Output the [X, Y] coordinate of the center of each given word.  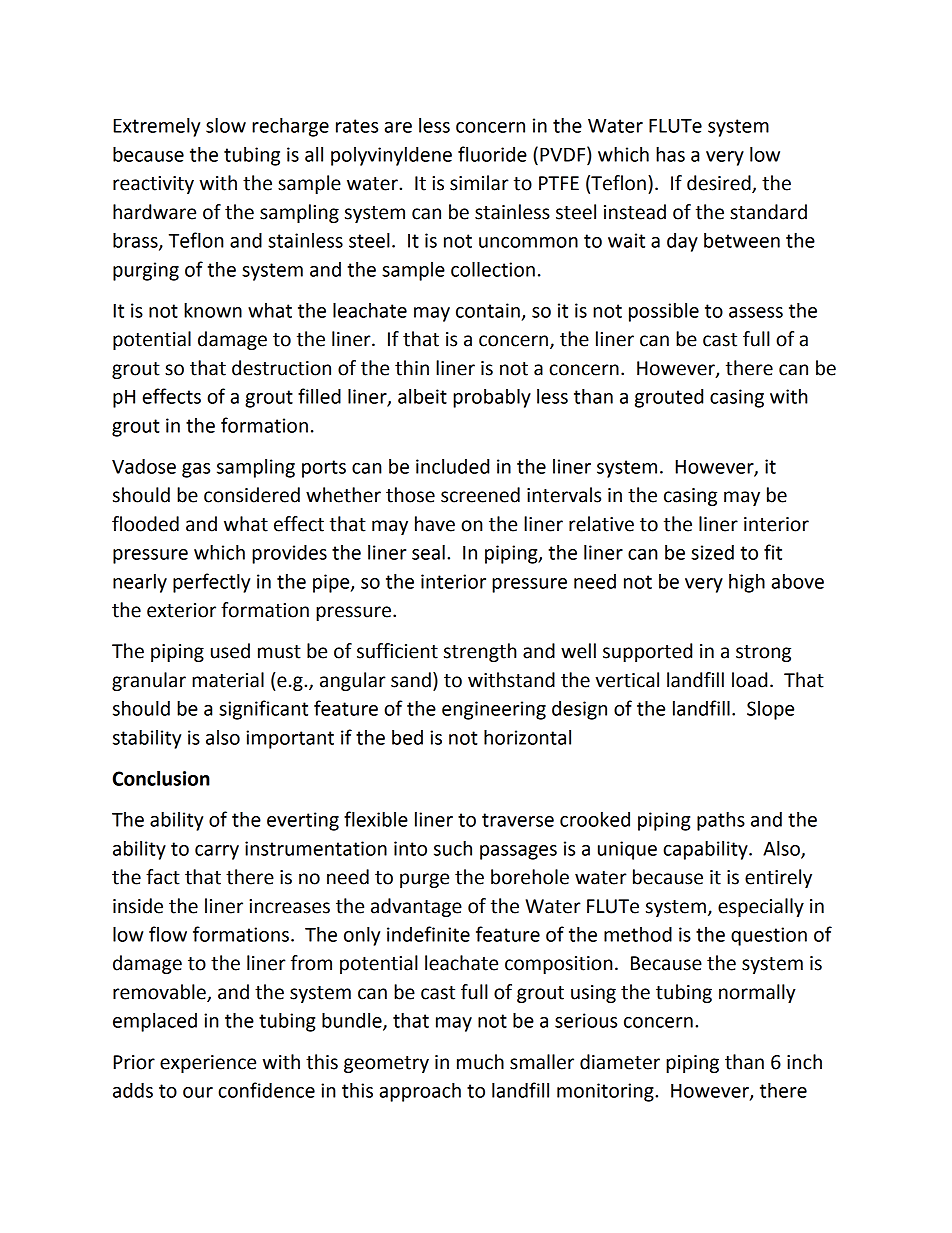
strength [480, 652]
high [747, 583]
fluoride [492, 154]
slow [226, 125]
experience [208, 1064]
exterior [181, 610]
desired [720, 184]
